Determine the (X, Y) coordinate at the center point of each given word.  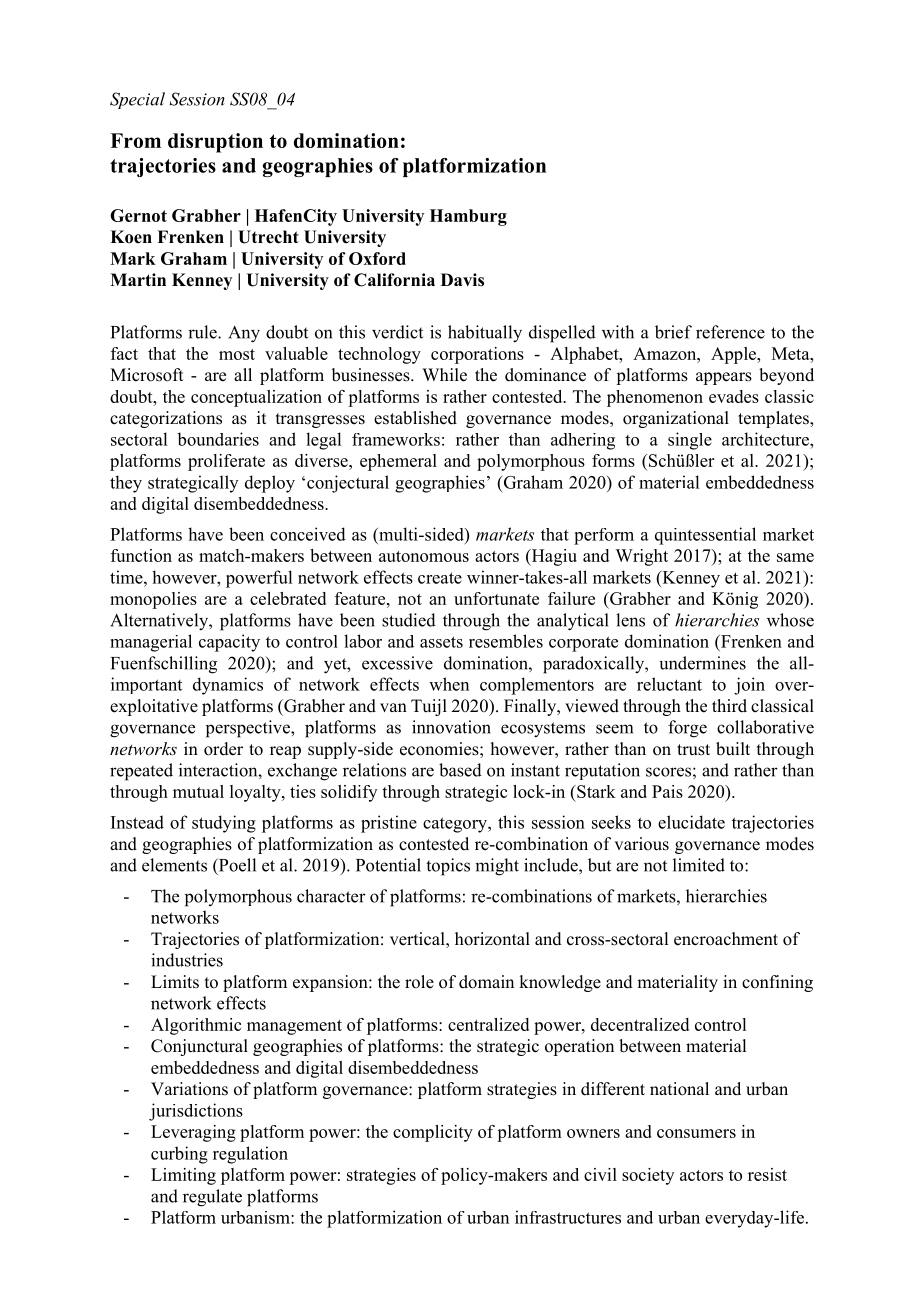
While (444, 375)
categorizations (166, 419)
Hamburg (468, 217)
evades (734, 396)
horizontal (492, 939)
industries (187, 960)
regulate (212, 1198)
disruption (215, 143)
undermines (702, 663)
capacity (229, 643)
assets (441, 642)
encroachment (726, 939)
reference (730, 332)
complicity (433, 1133)
